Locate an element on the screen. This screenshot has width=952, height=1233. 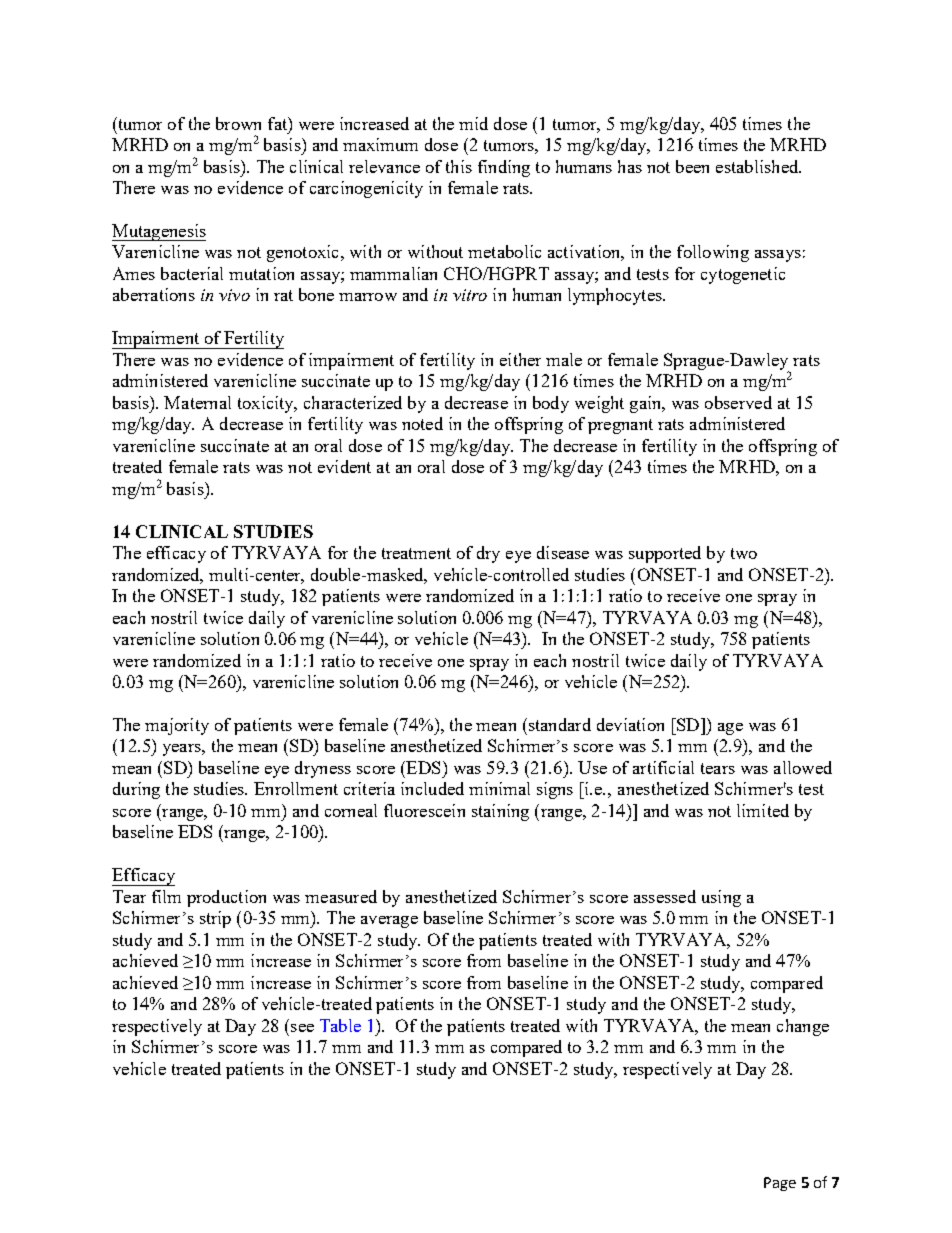
Page is located at coordinates (780, 1184).
